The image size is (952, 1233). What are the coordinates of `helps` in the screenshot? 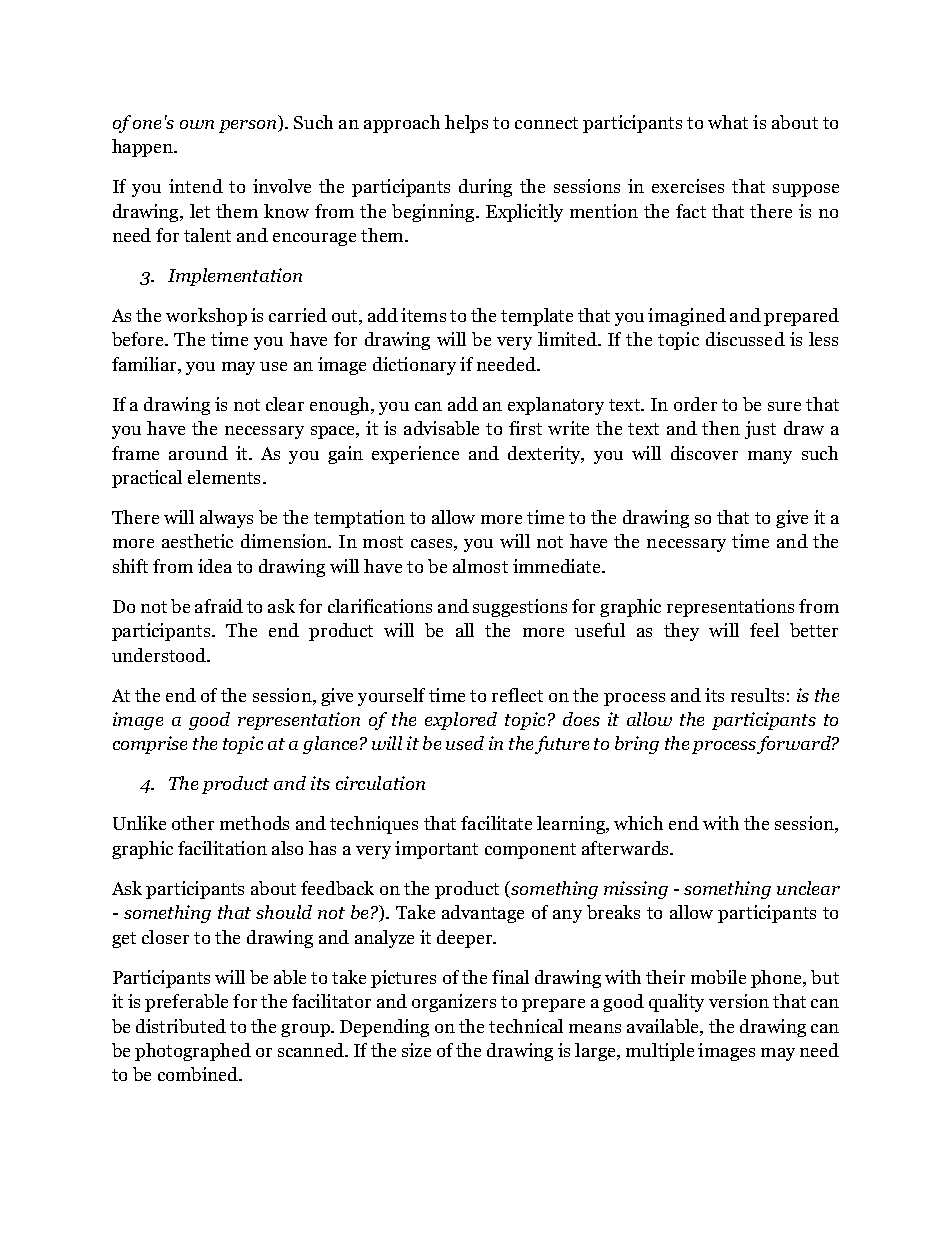 It's located at (466, 124).
